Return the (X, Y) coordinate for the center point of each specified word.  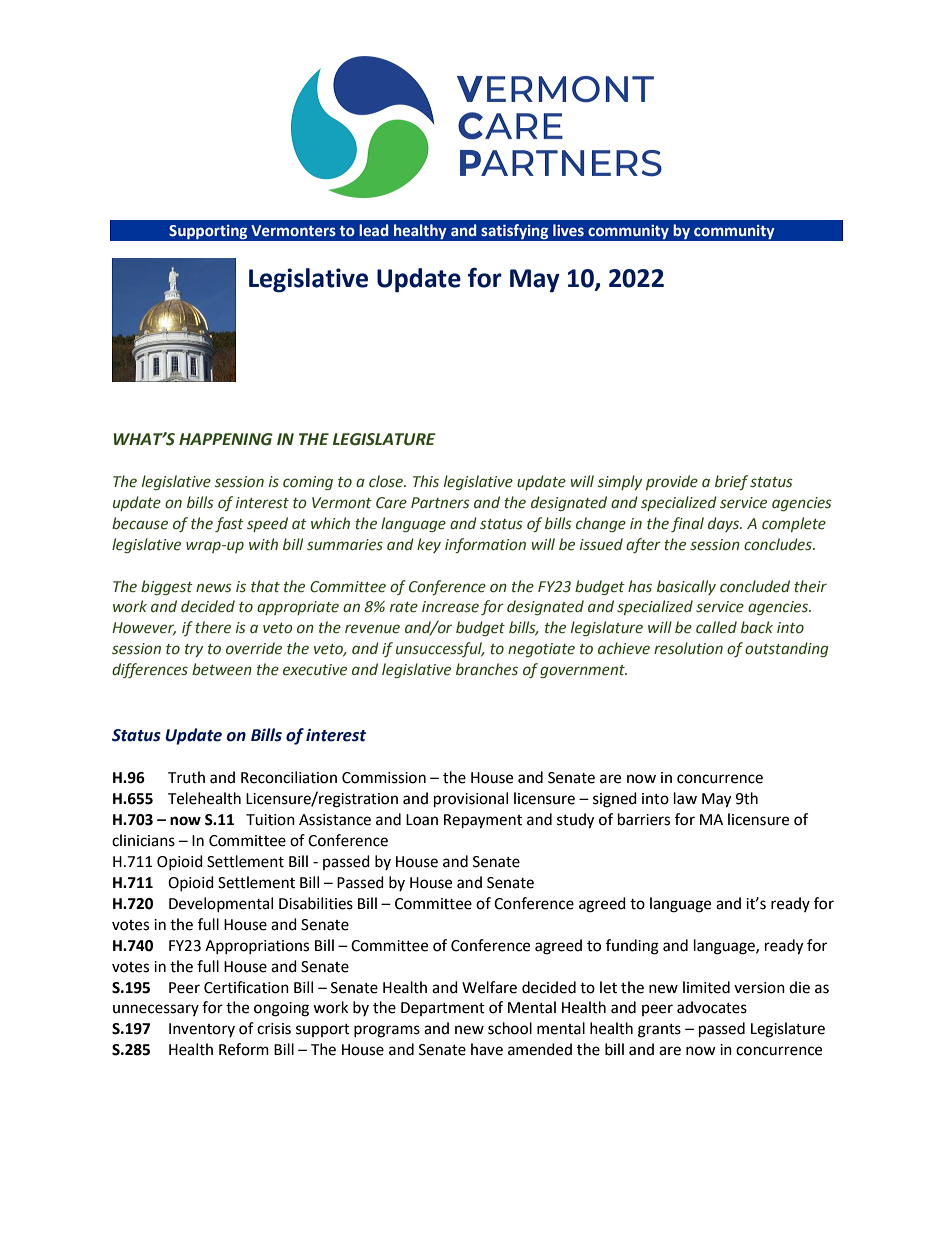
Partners (440, 503)
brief (731, 482)
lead (373, 230)
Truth (186, 777)
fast (229, 524)
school (510, 1028)
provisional (471, 800)
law (685, 798)
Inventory (202, 1030)
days (725, 524)
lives (568, 230)
